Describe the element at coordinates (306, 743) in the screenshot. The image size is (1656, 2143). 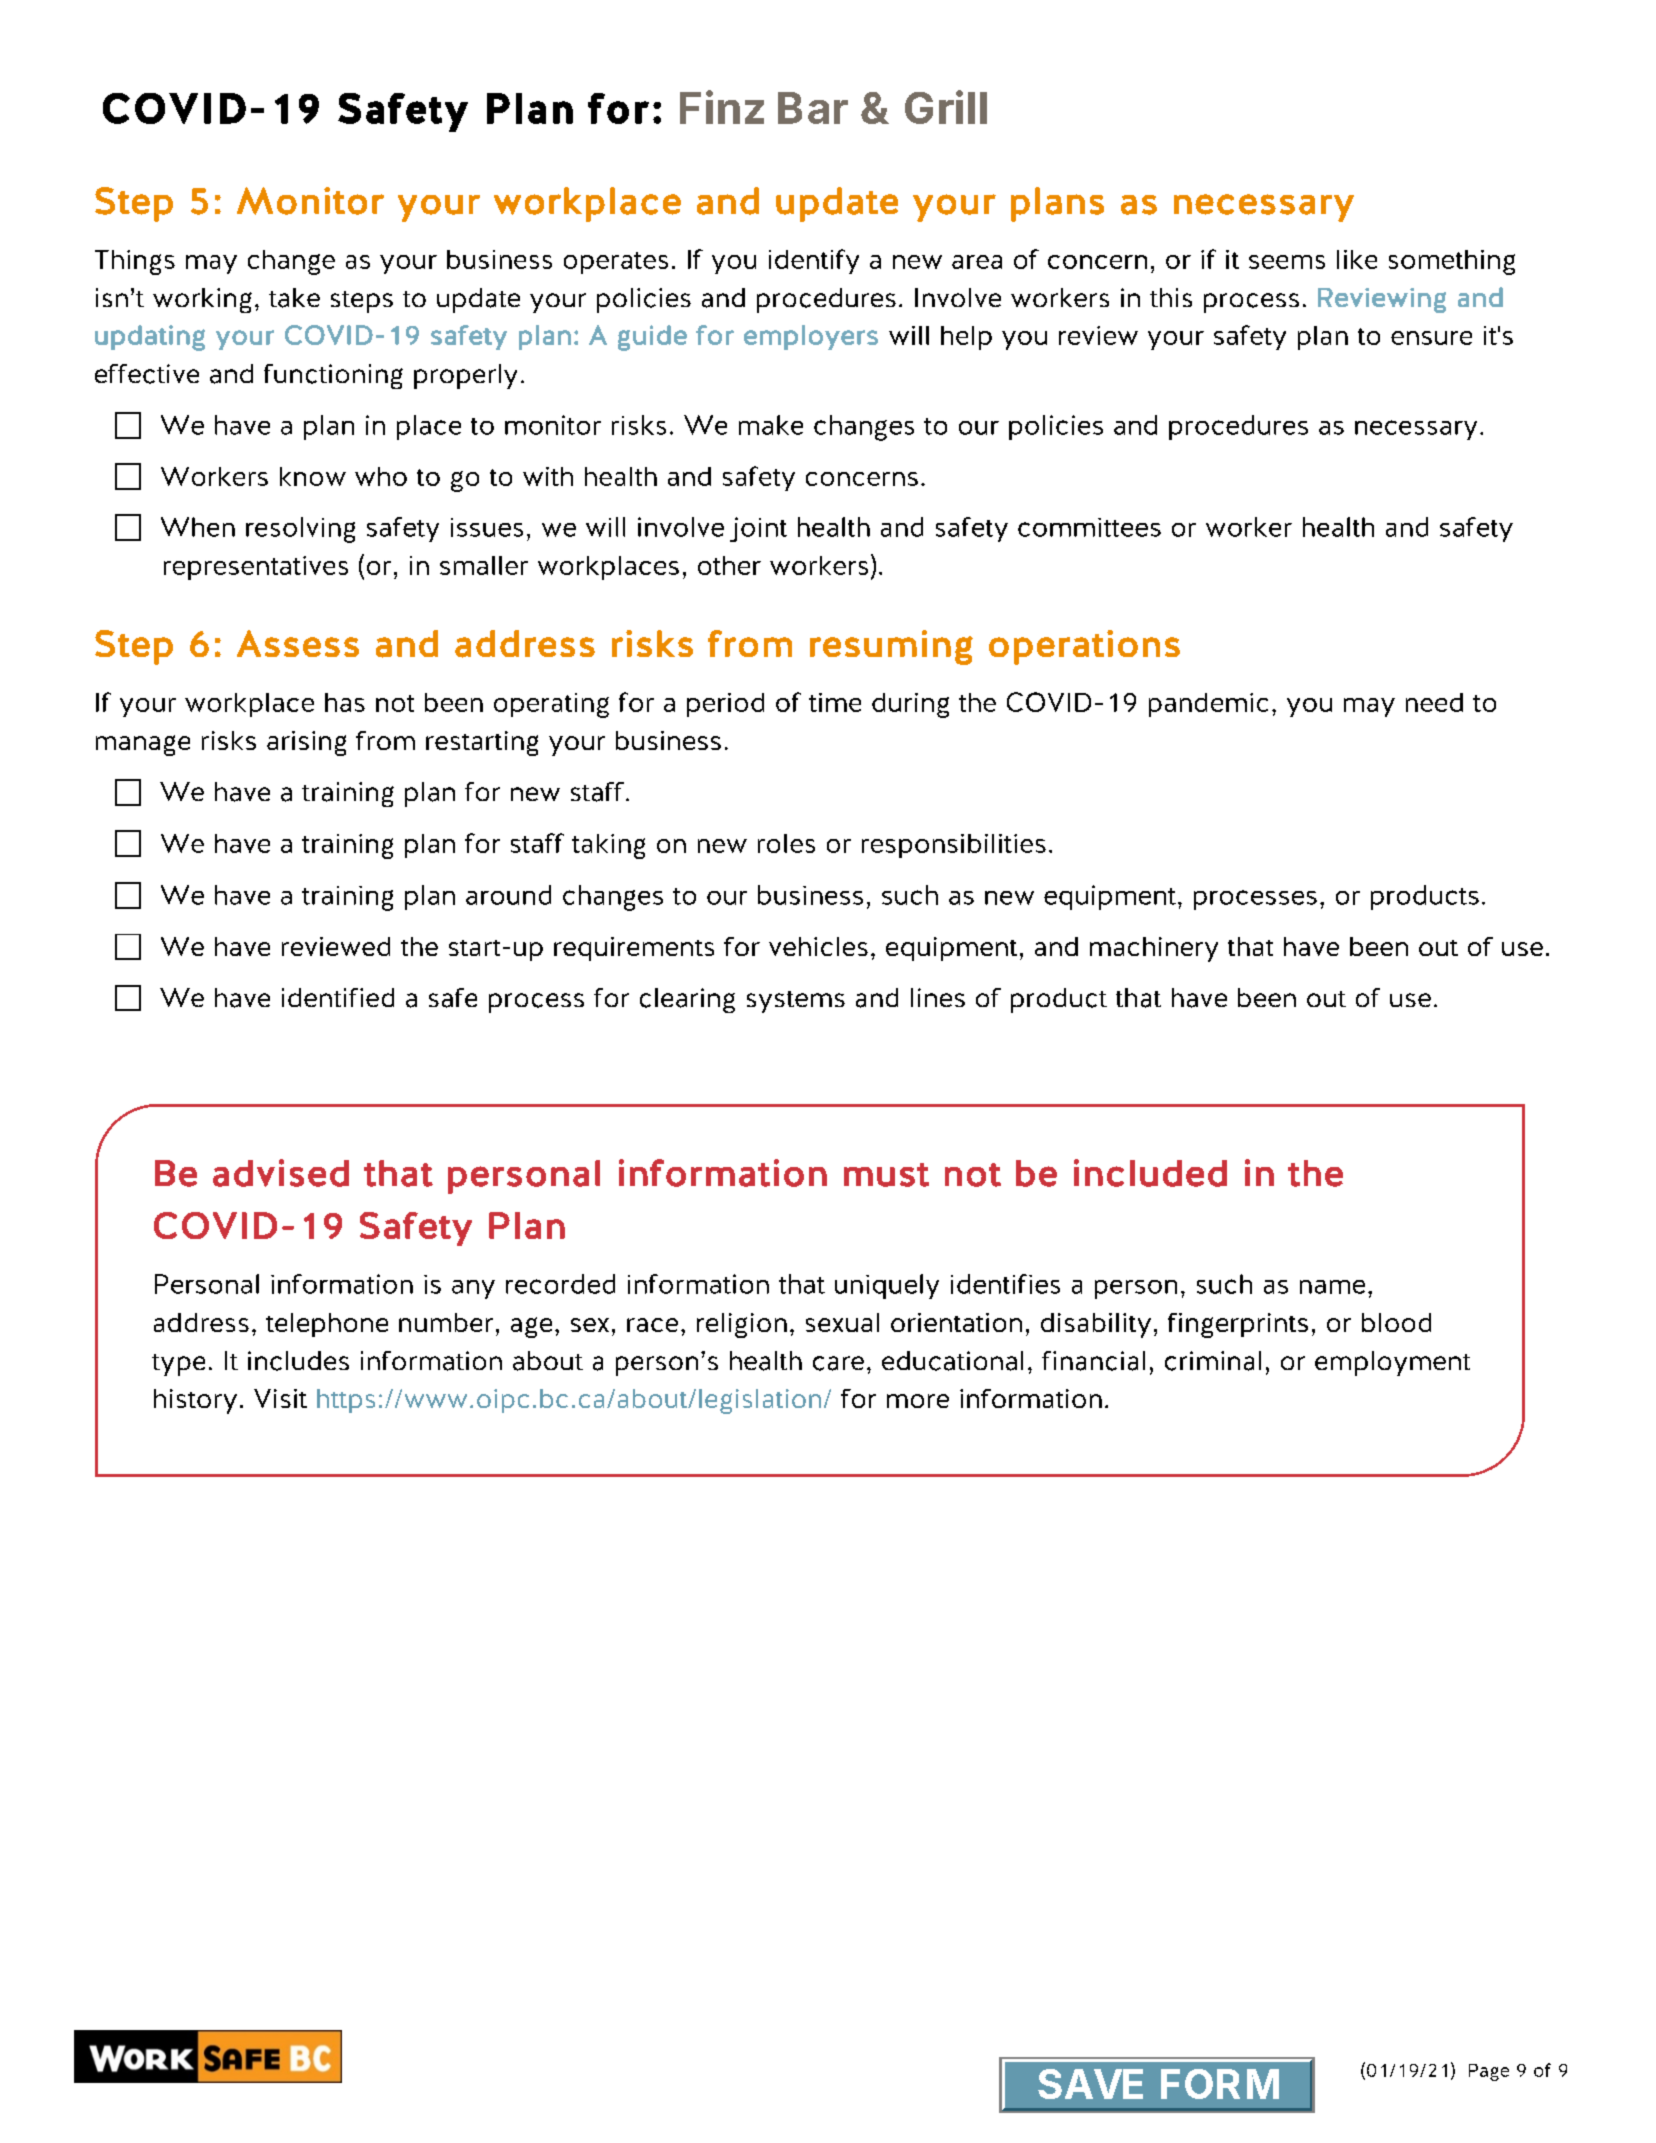
I see `arising` at that location.
